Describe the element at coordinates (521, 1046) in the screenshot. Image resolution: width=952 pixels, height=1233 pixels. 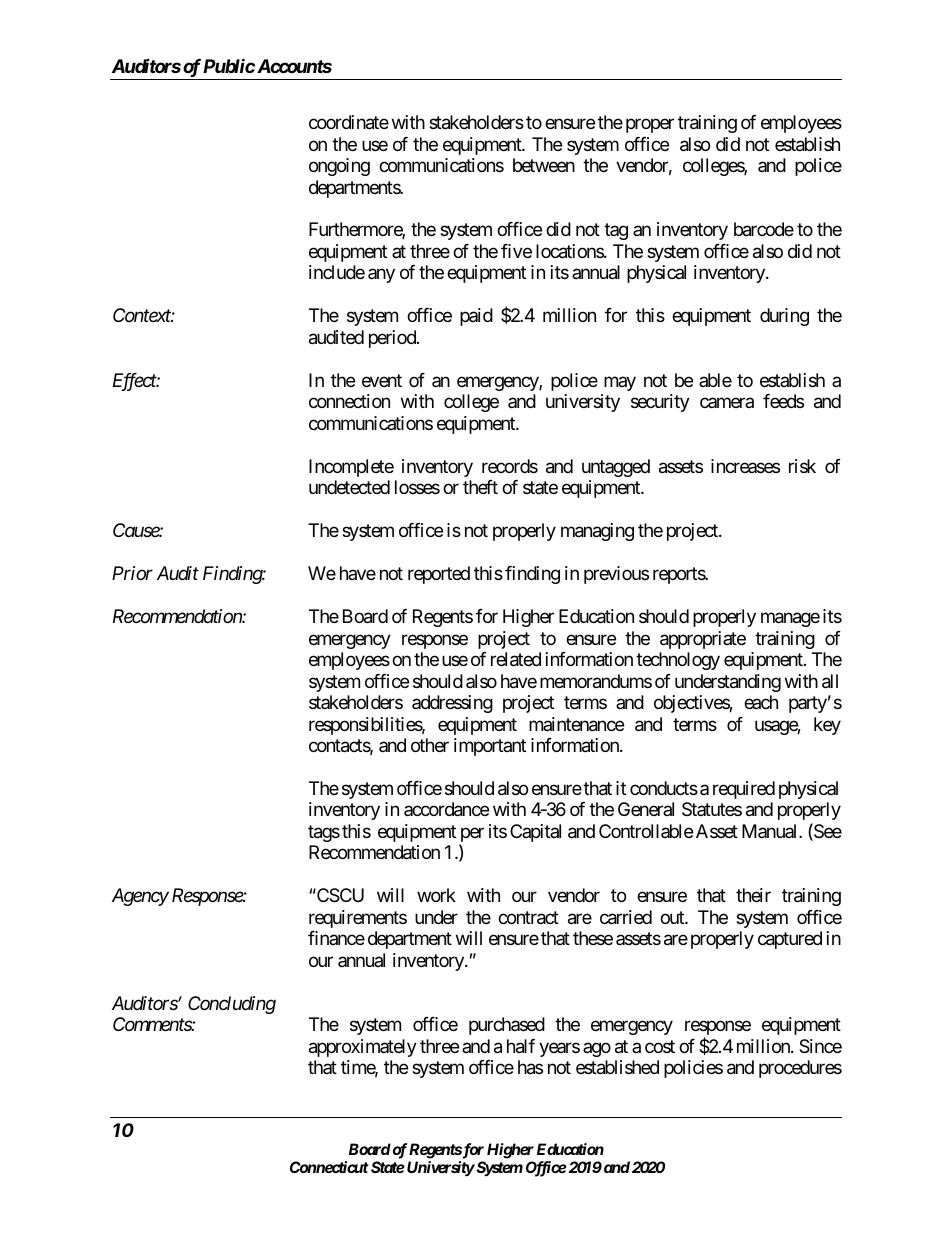
I see `half` at that location.
